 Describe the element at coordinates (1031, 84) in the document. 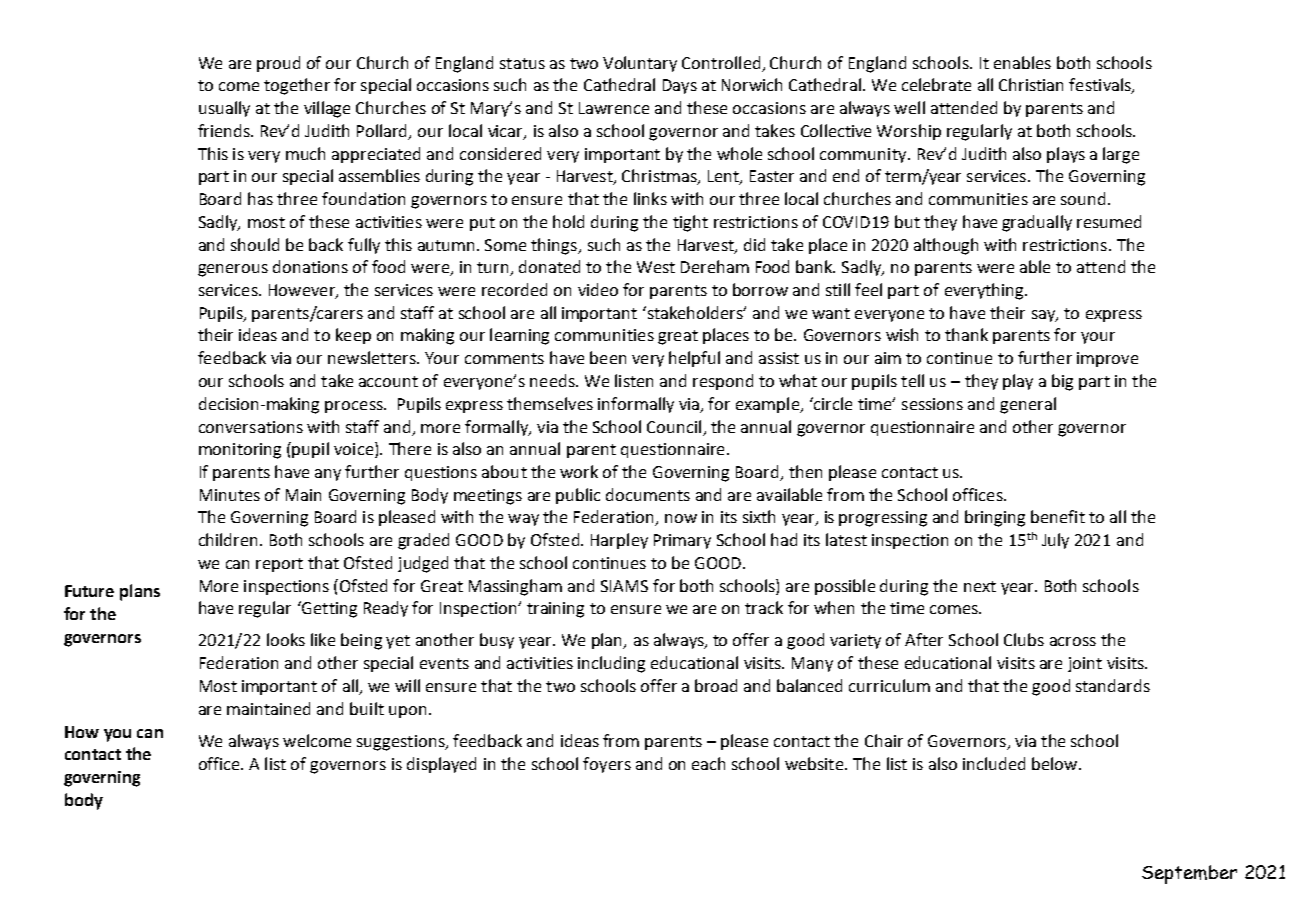

I see `Christian` at that location.
